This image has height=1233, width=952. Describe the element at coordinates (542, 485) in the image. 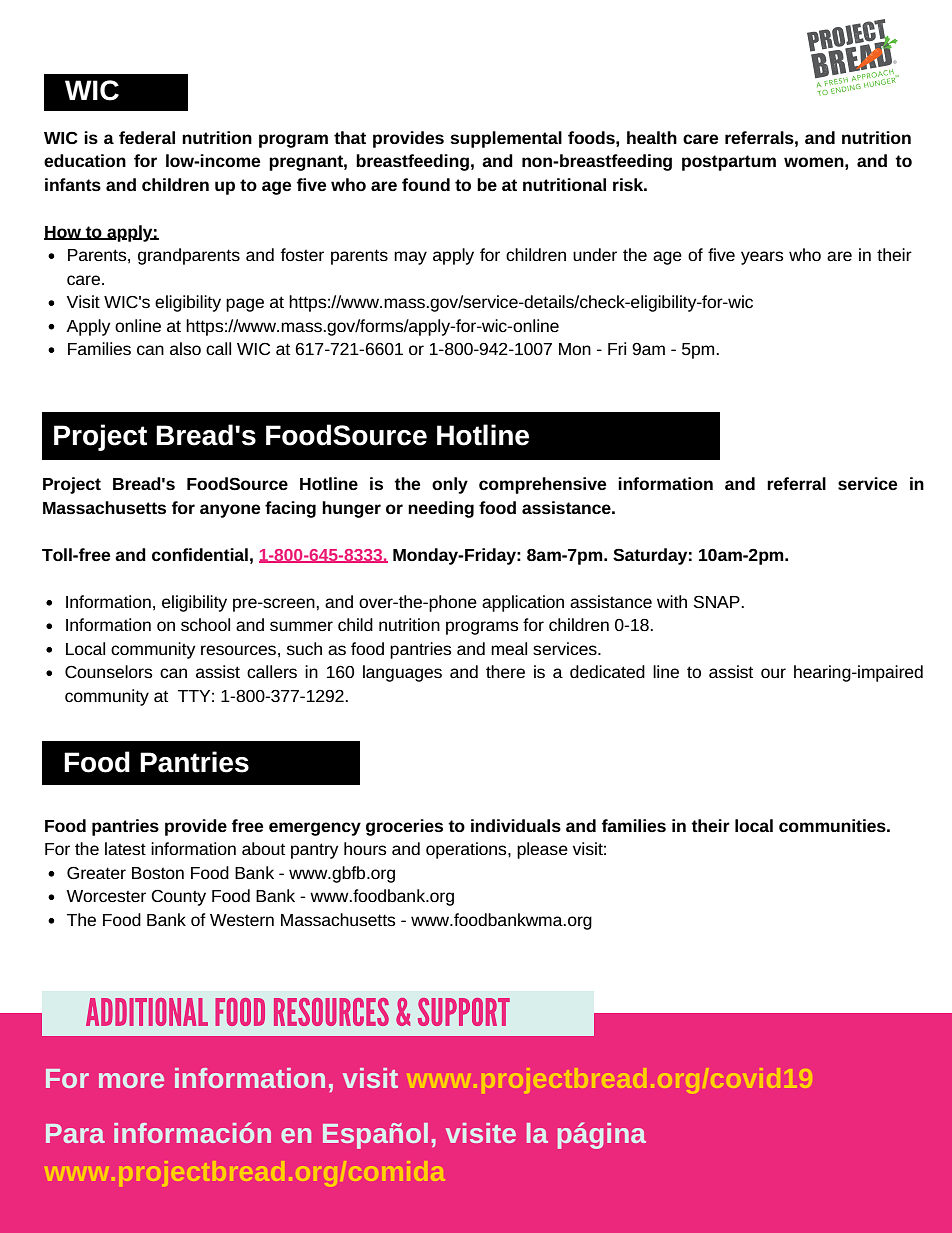

I see `comprehensive` at that location.
